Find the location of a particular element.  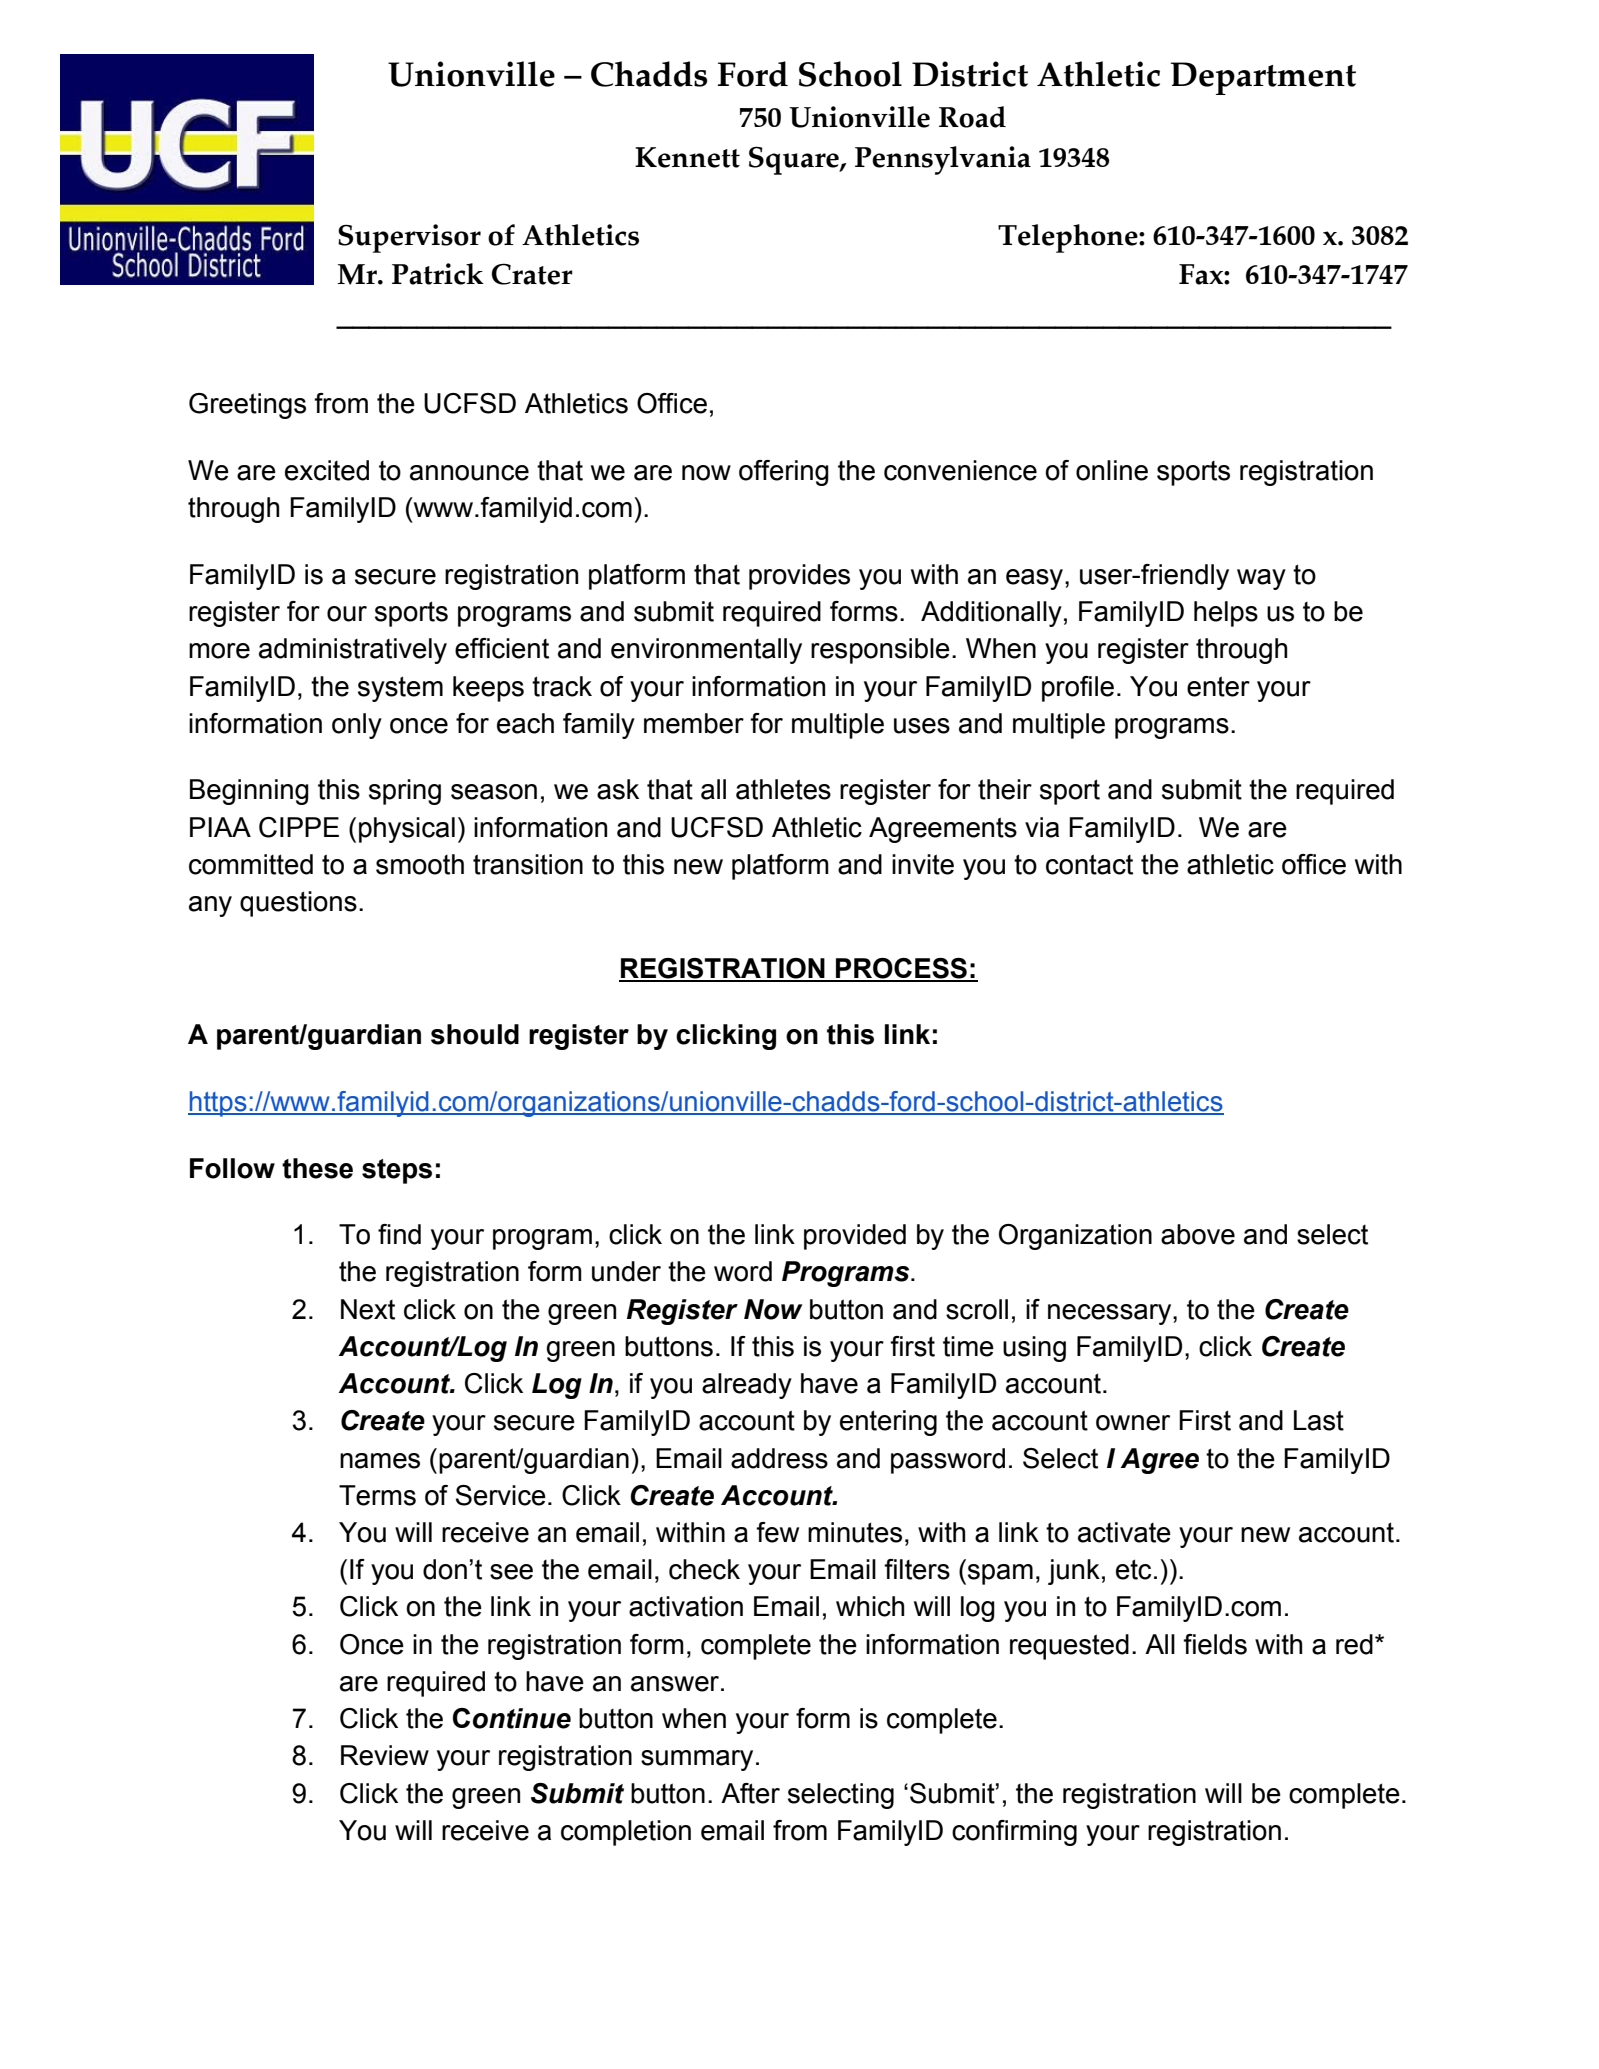

provided is located at coordinates (855, 1237).
